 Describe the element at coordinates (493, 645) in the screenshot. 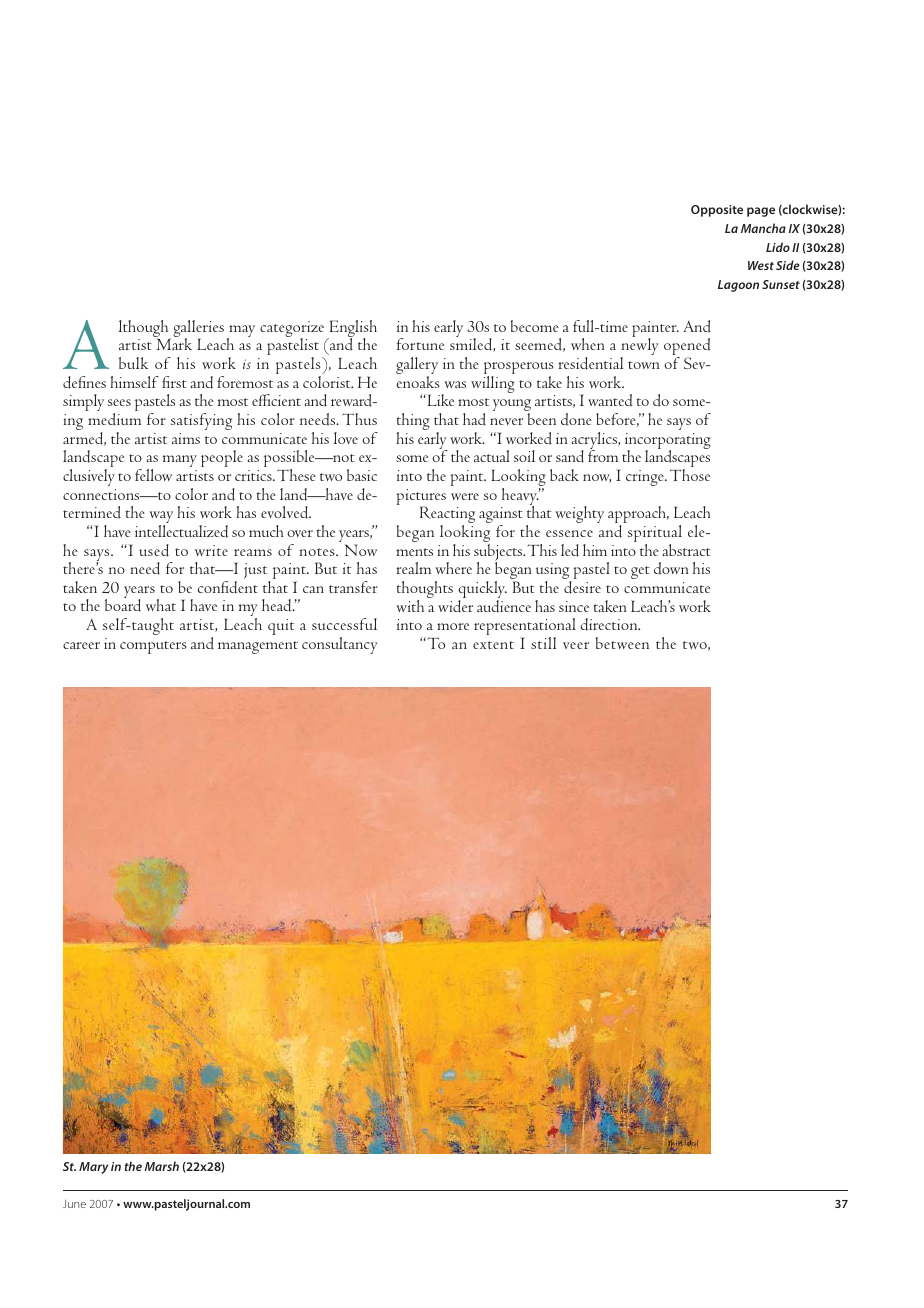

I see `extent` at that location.
